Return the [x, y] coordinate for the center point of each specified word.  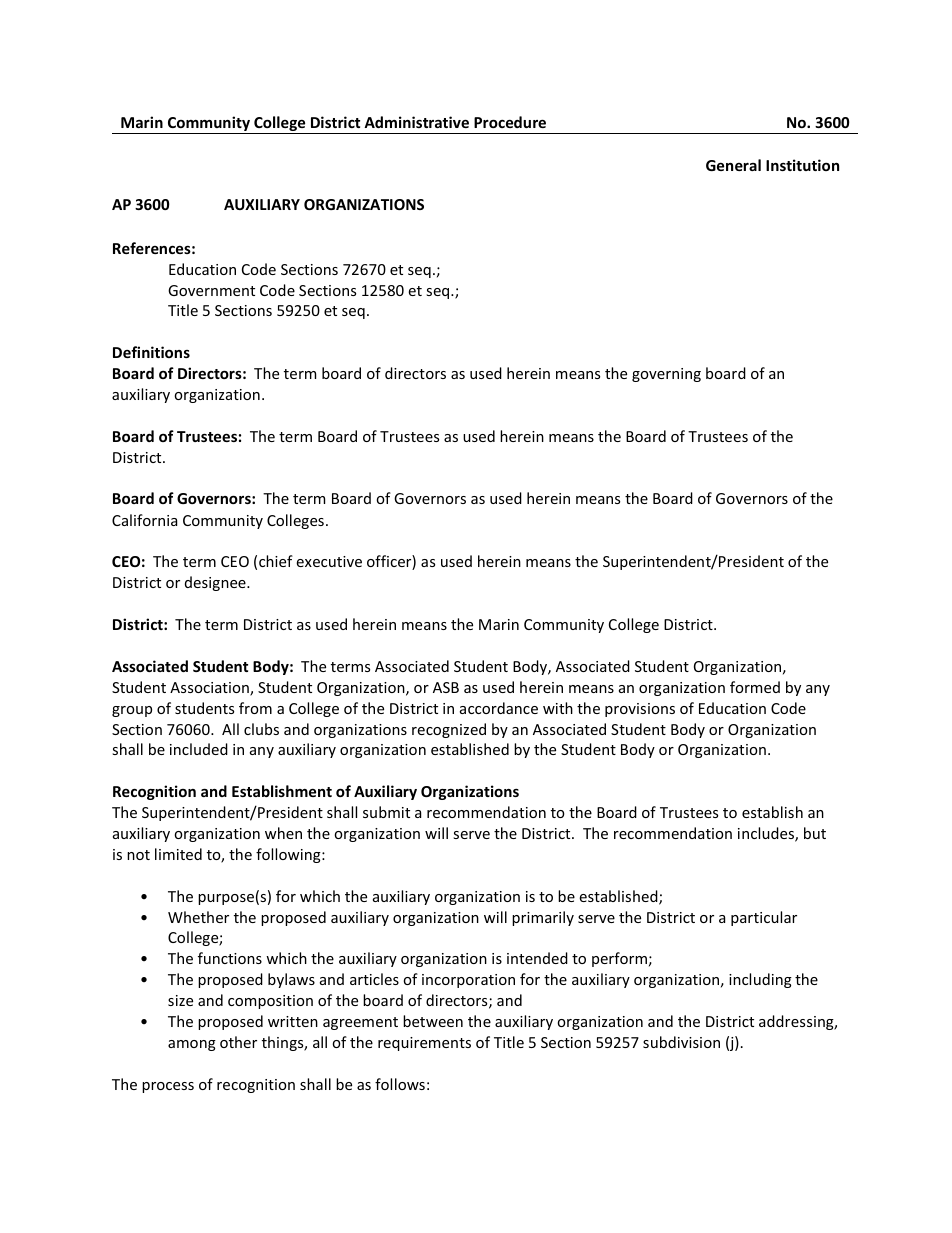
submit [386, 812]
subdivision [681, 1042]
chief [276, 561]
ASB [446, 687]
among [192, 1045]
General [733, 165]
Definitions [151, 352]
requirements [424, 1044]
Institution [802, 165]
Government [211, 290]
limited [178, 854]
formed [755, 687]
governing [666, 375]
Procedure [510, 122]
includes [767, 834]
